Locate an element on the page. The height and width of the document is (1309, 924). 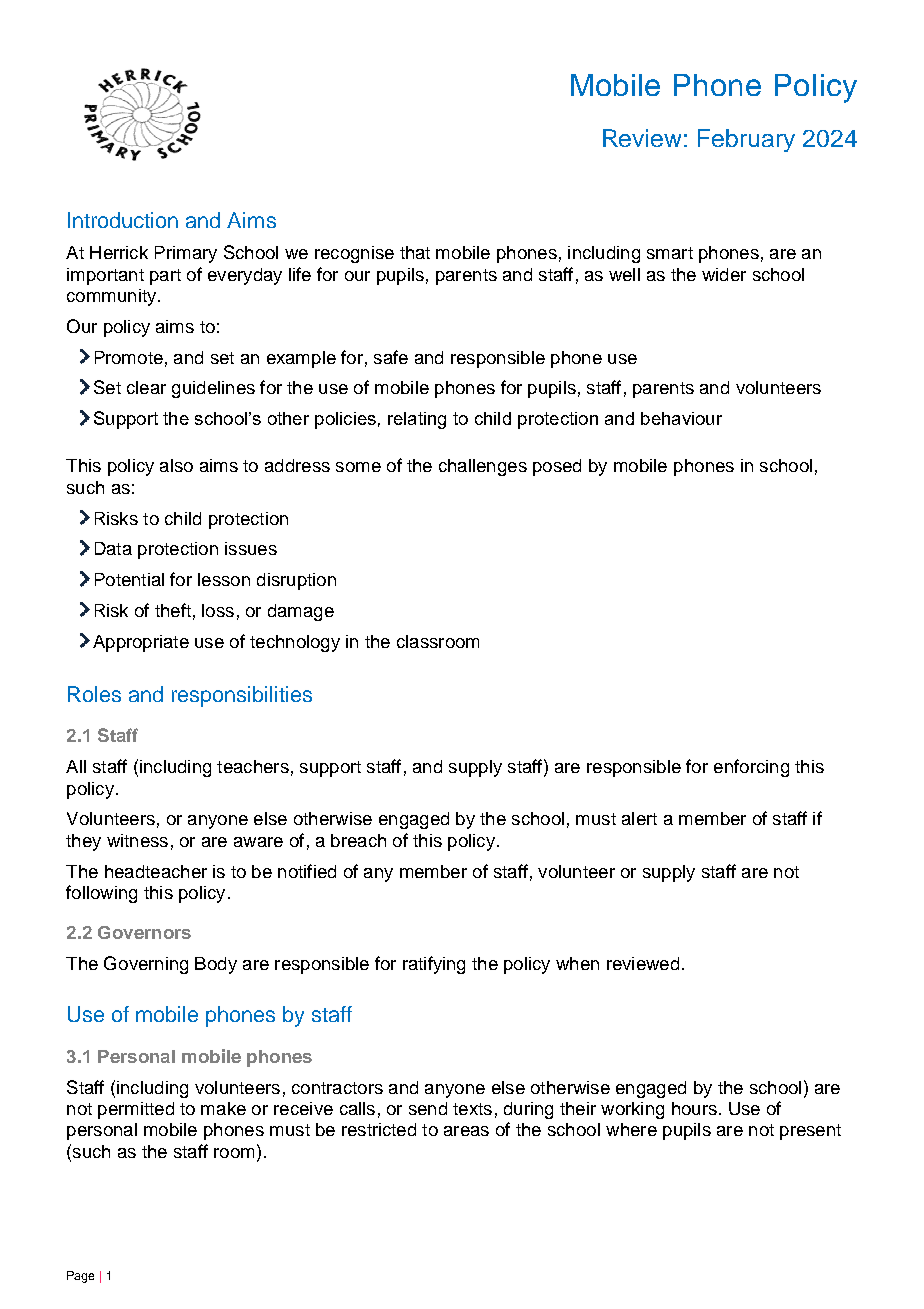
behaviour is located at coordinates (681, 418).
